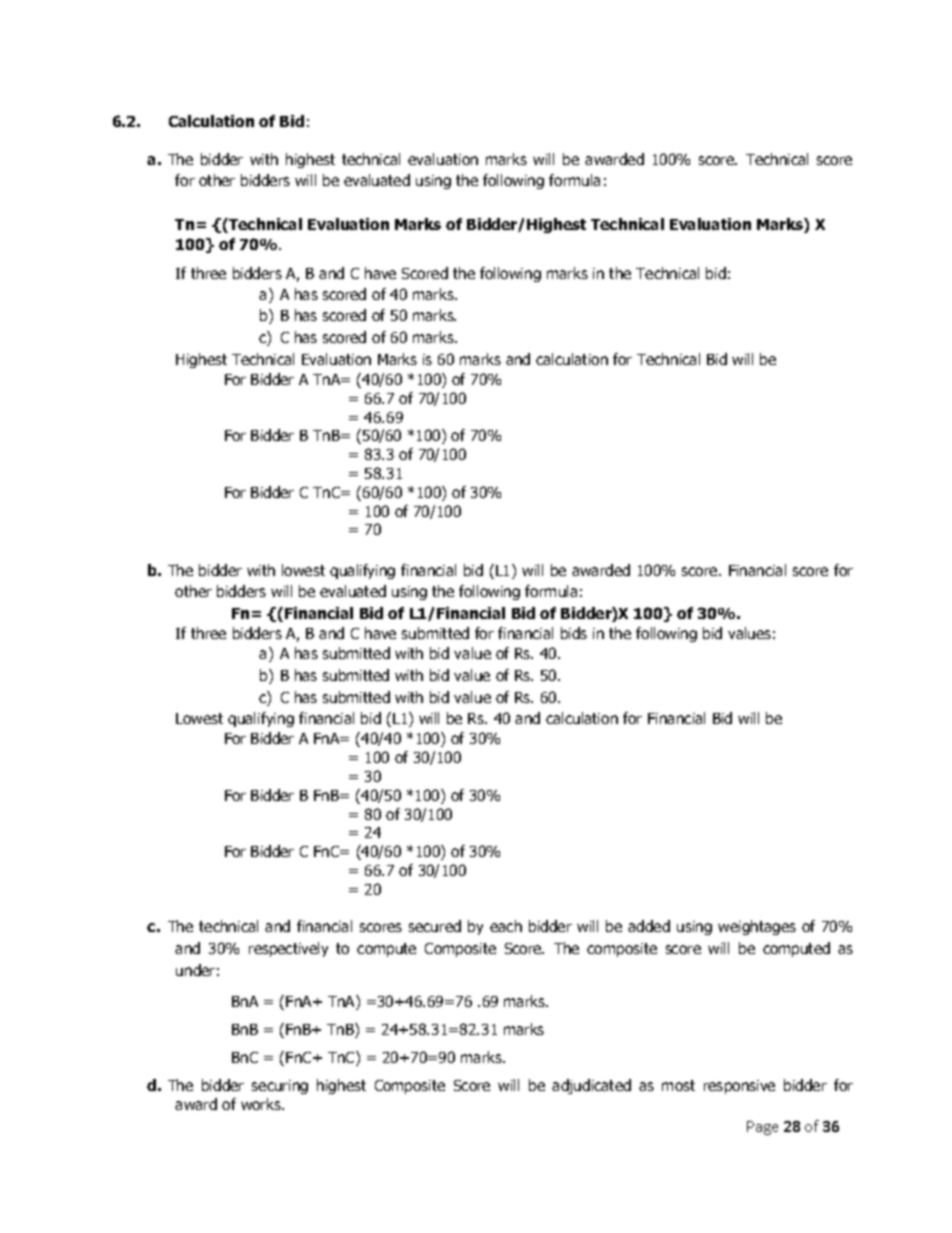 Image resolution: width=952 pixels, height=1233 pixels. What do you see at coordinates (591, 1086) in the page?
I see `adjudicated` at bounding box center [591, 1086].
